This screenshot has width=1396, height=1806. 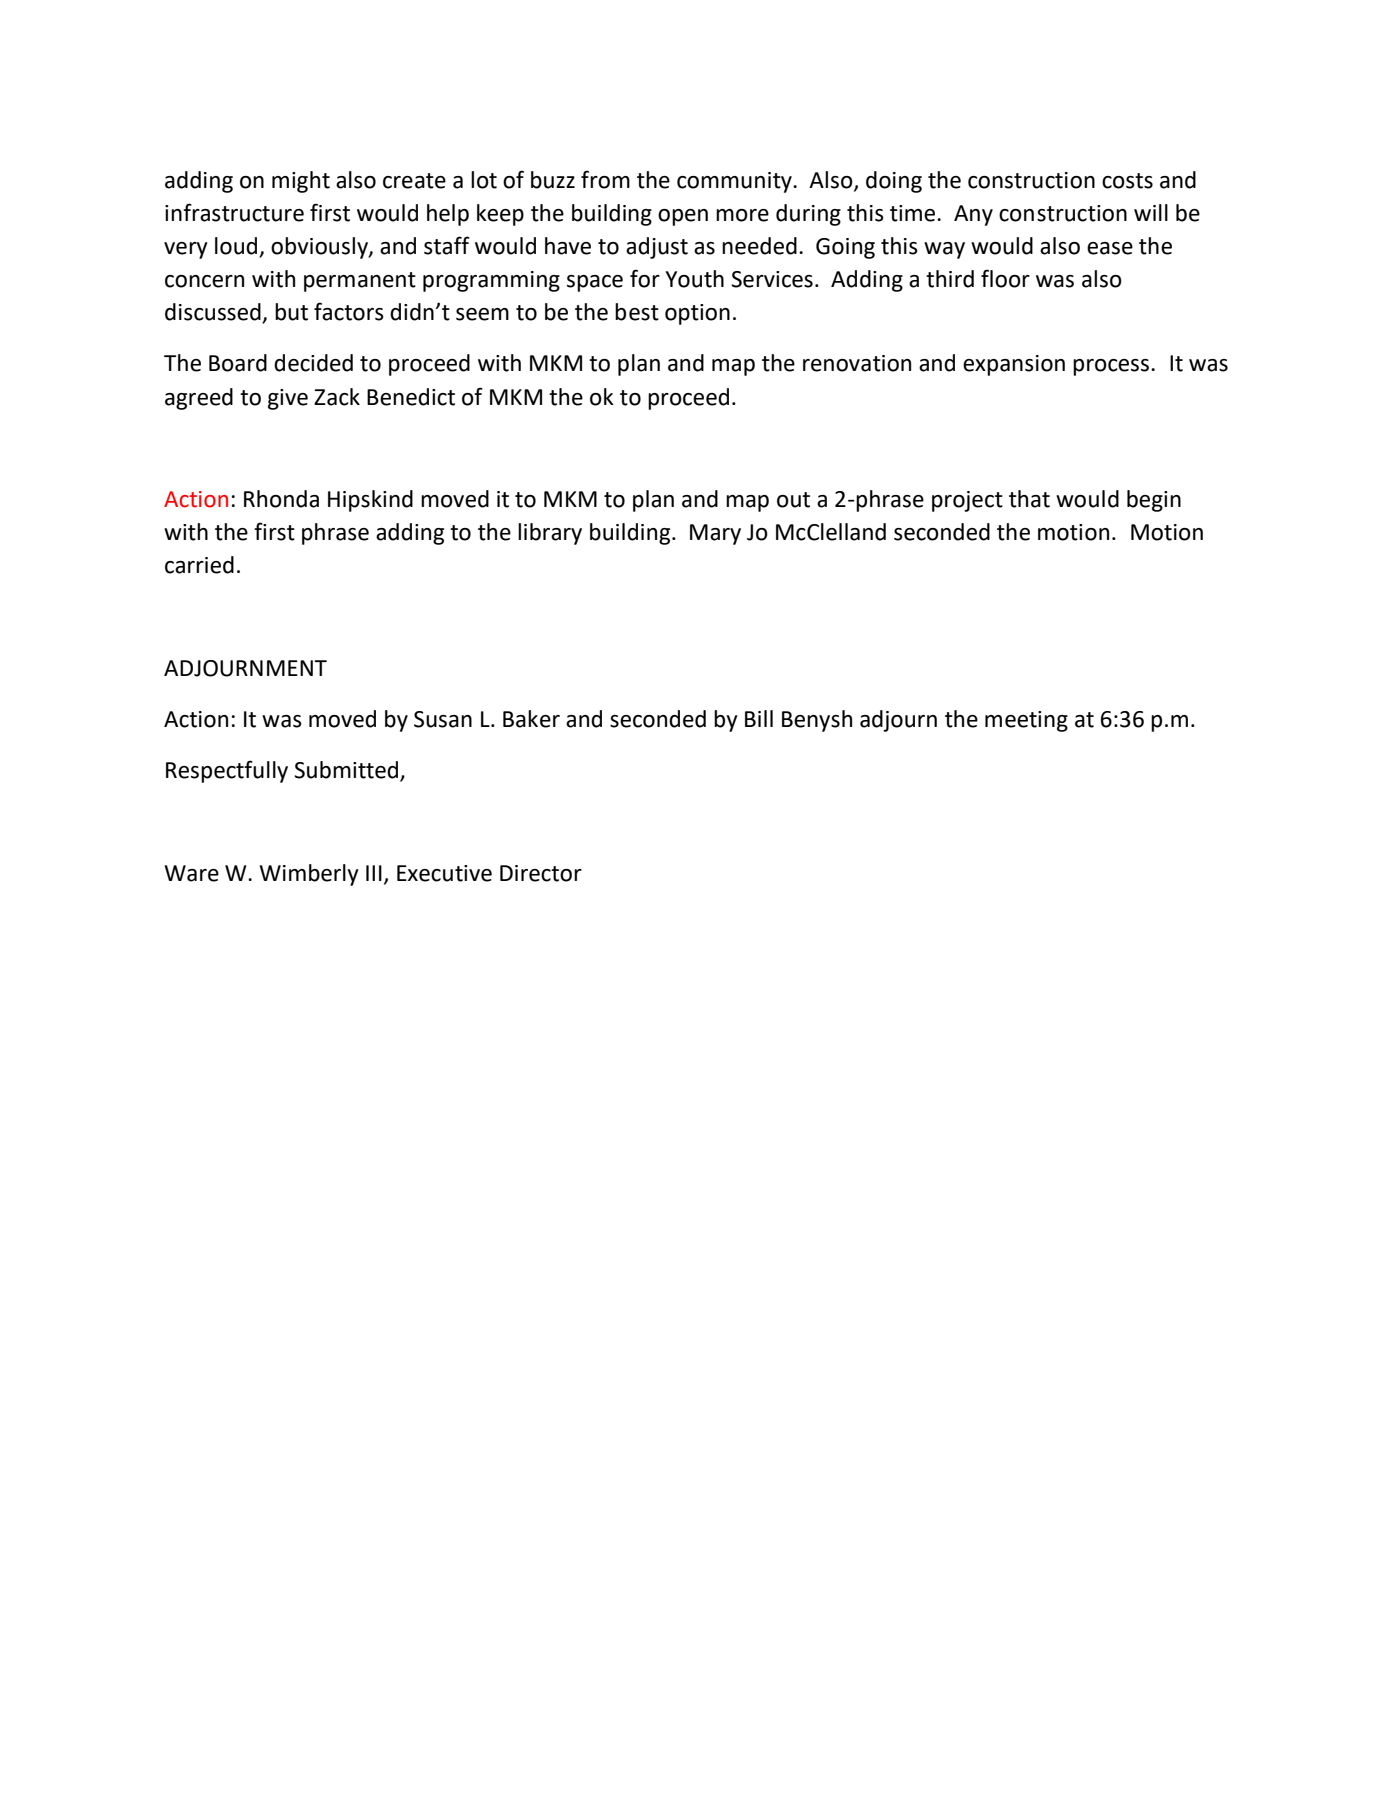 I want to click on meeting, so click(x=1026, y=721).
